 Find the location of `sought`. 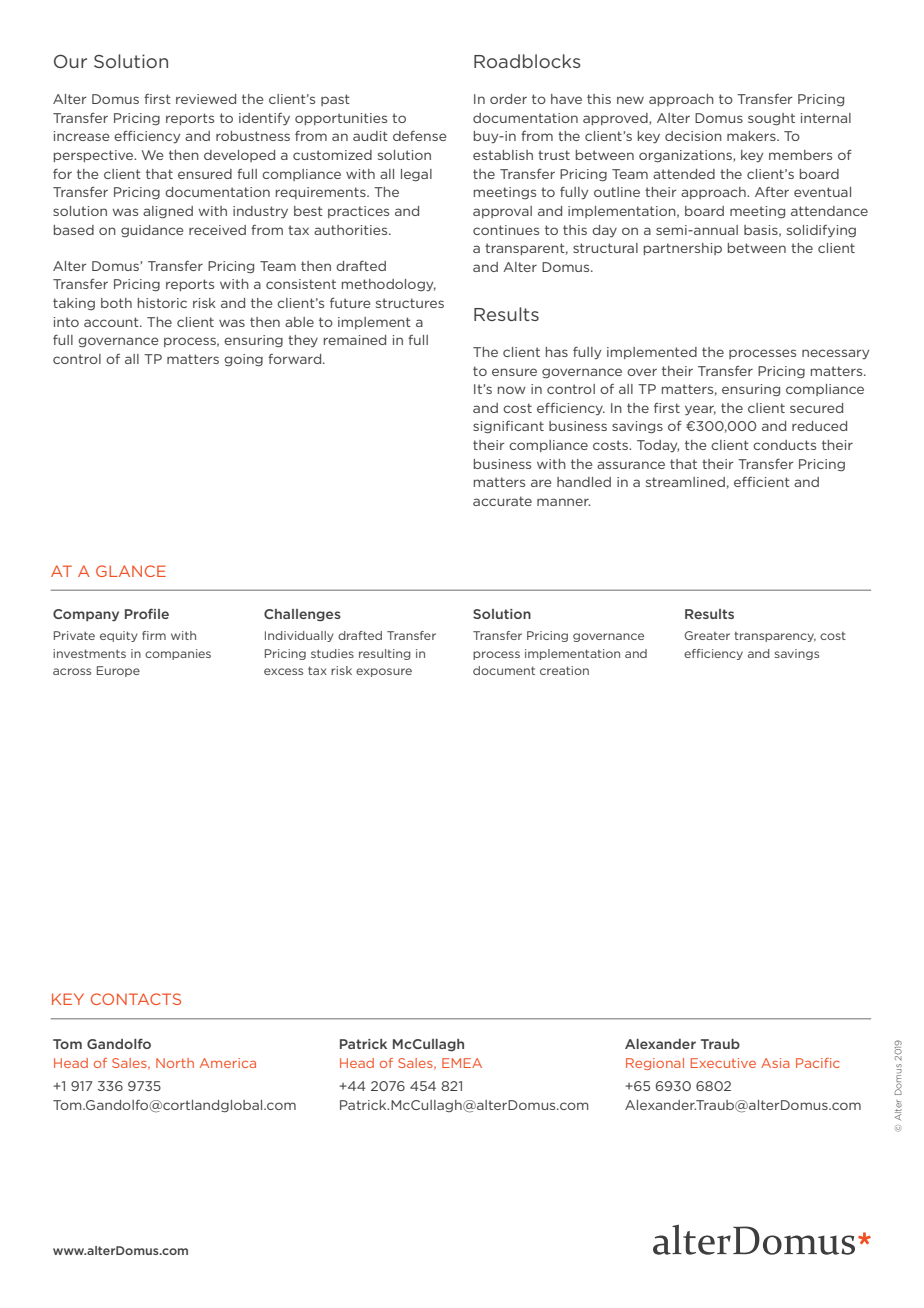

sought is located at coordinates (771, 119).
